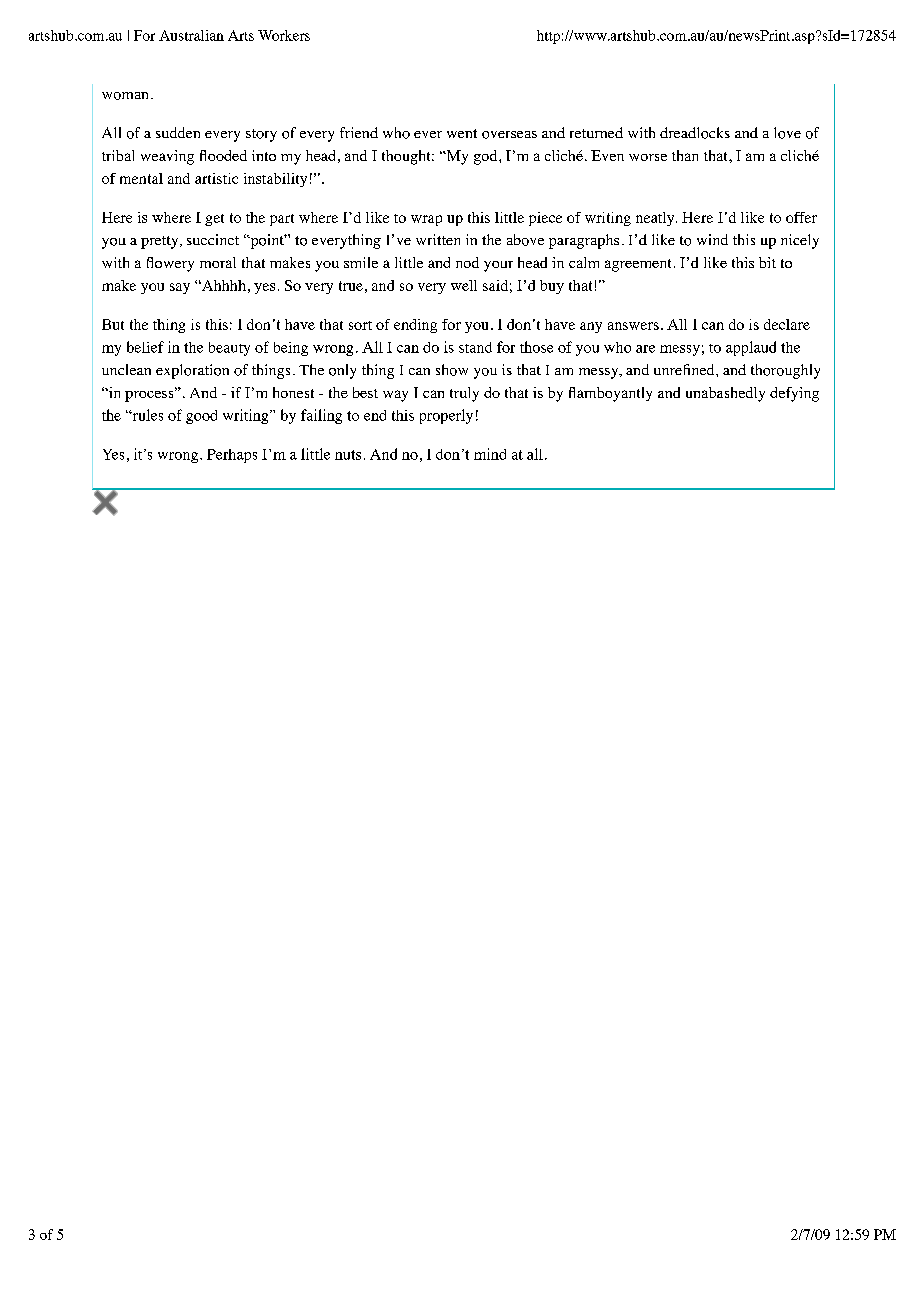 The image size is (924, 1308). Describe the element at coordinates (695, 133) in the document. I see `dreadlocks` at that location.
